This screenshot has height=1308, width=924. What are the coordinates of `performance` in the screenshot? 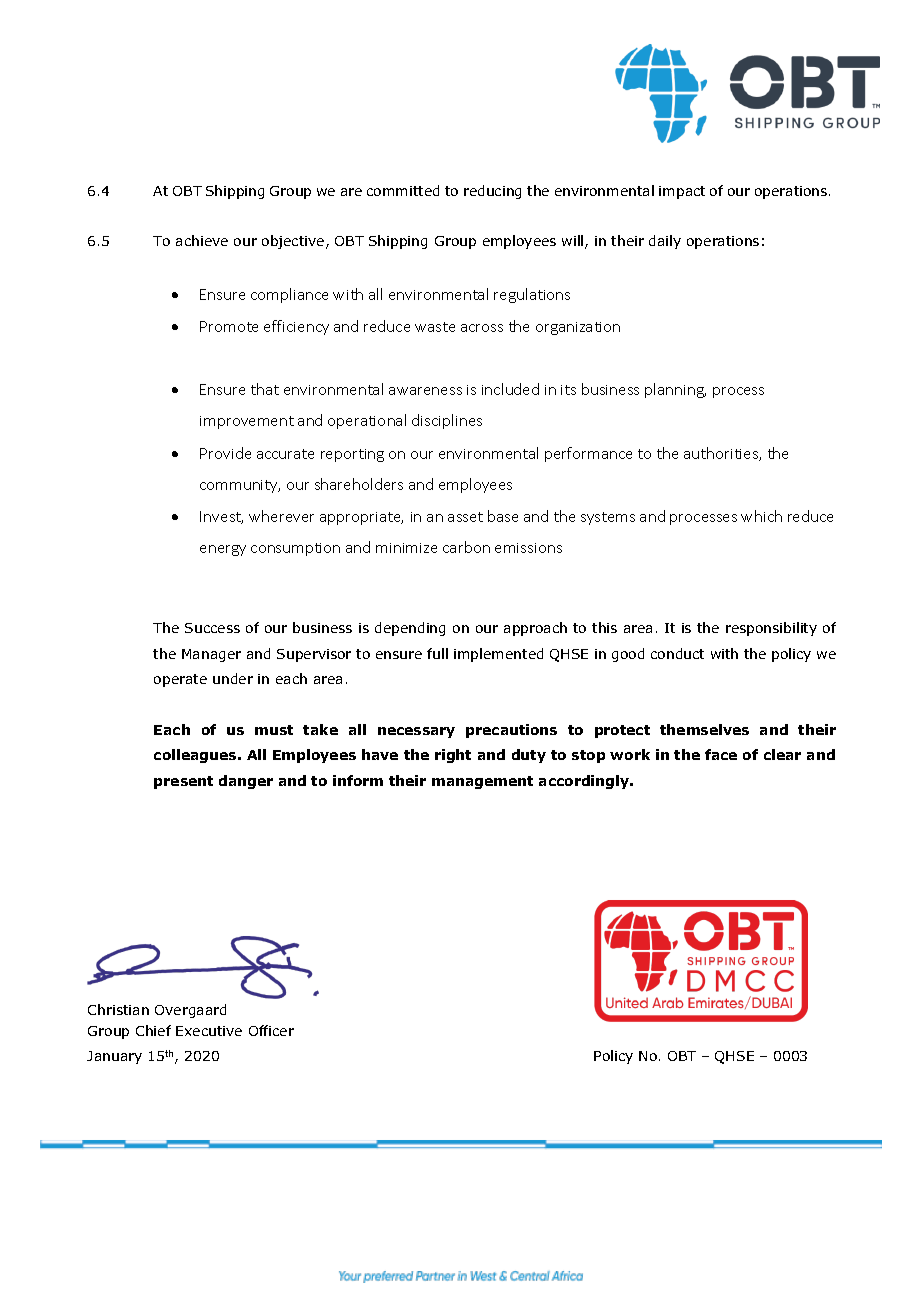 It's located at (588, 454).
